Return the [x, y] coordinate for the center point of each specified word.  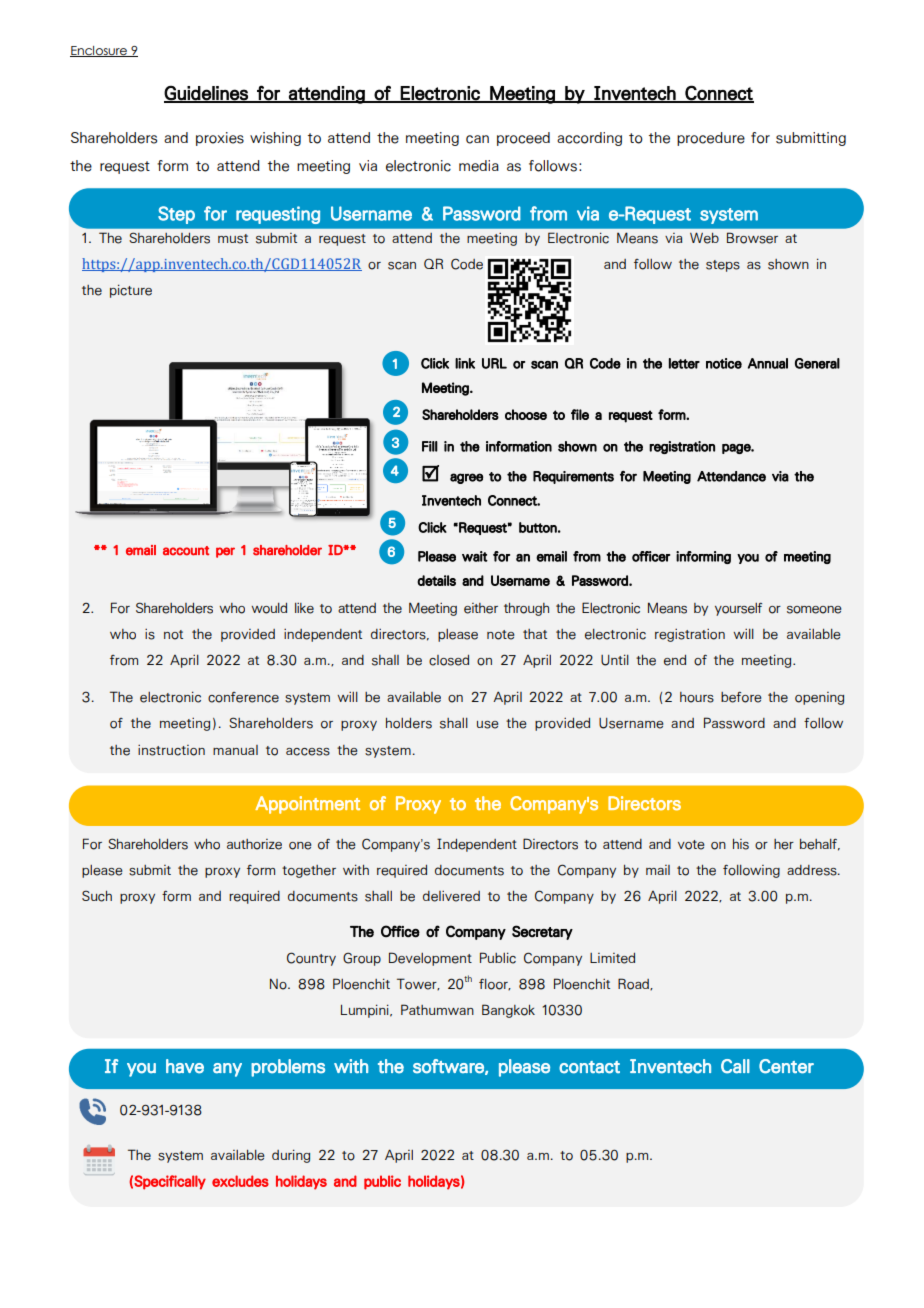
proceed [523, 139]
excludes [240, 1181]
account [186, 551]
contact [589, 1067]
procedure [711, 139]
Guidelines [207, 94]
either [481, 608]
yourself [738, 609]
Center [786, 1066]
